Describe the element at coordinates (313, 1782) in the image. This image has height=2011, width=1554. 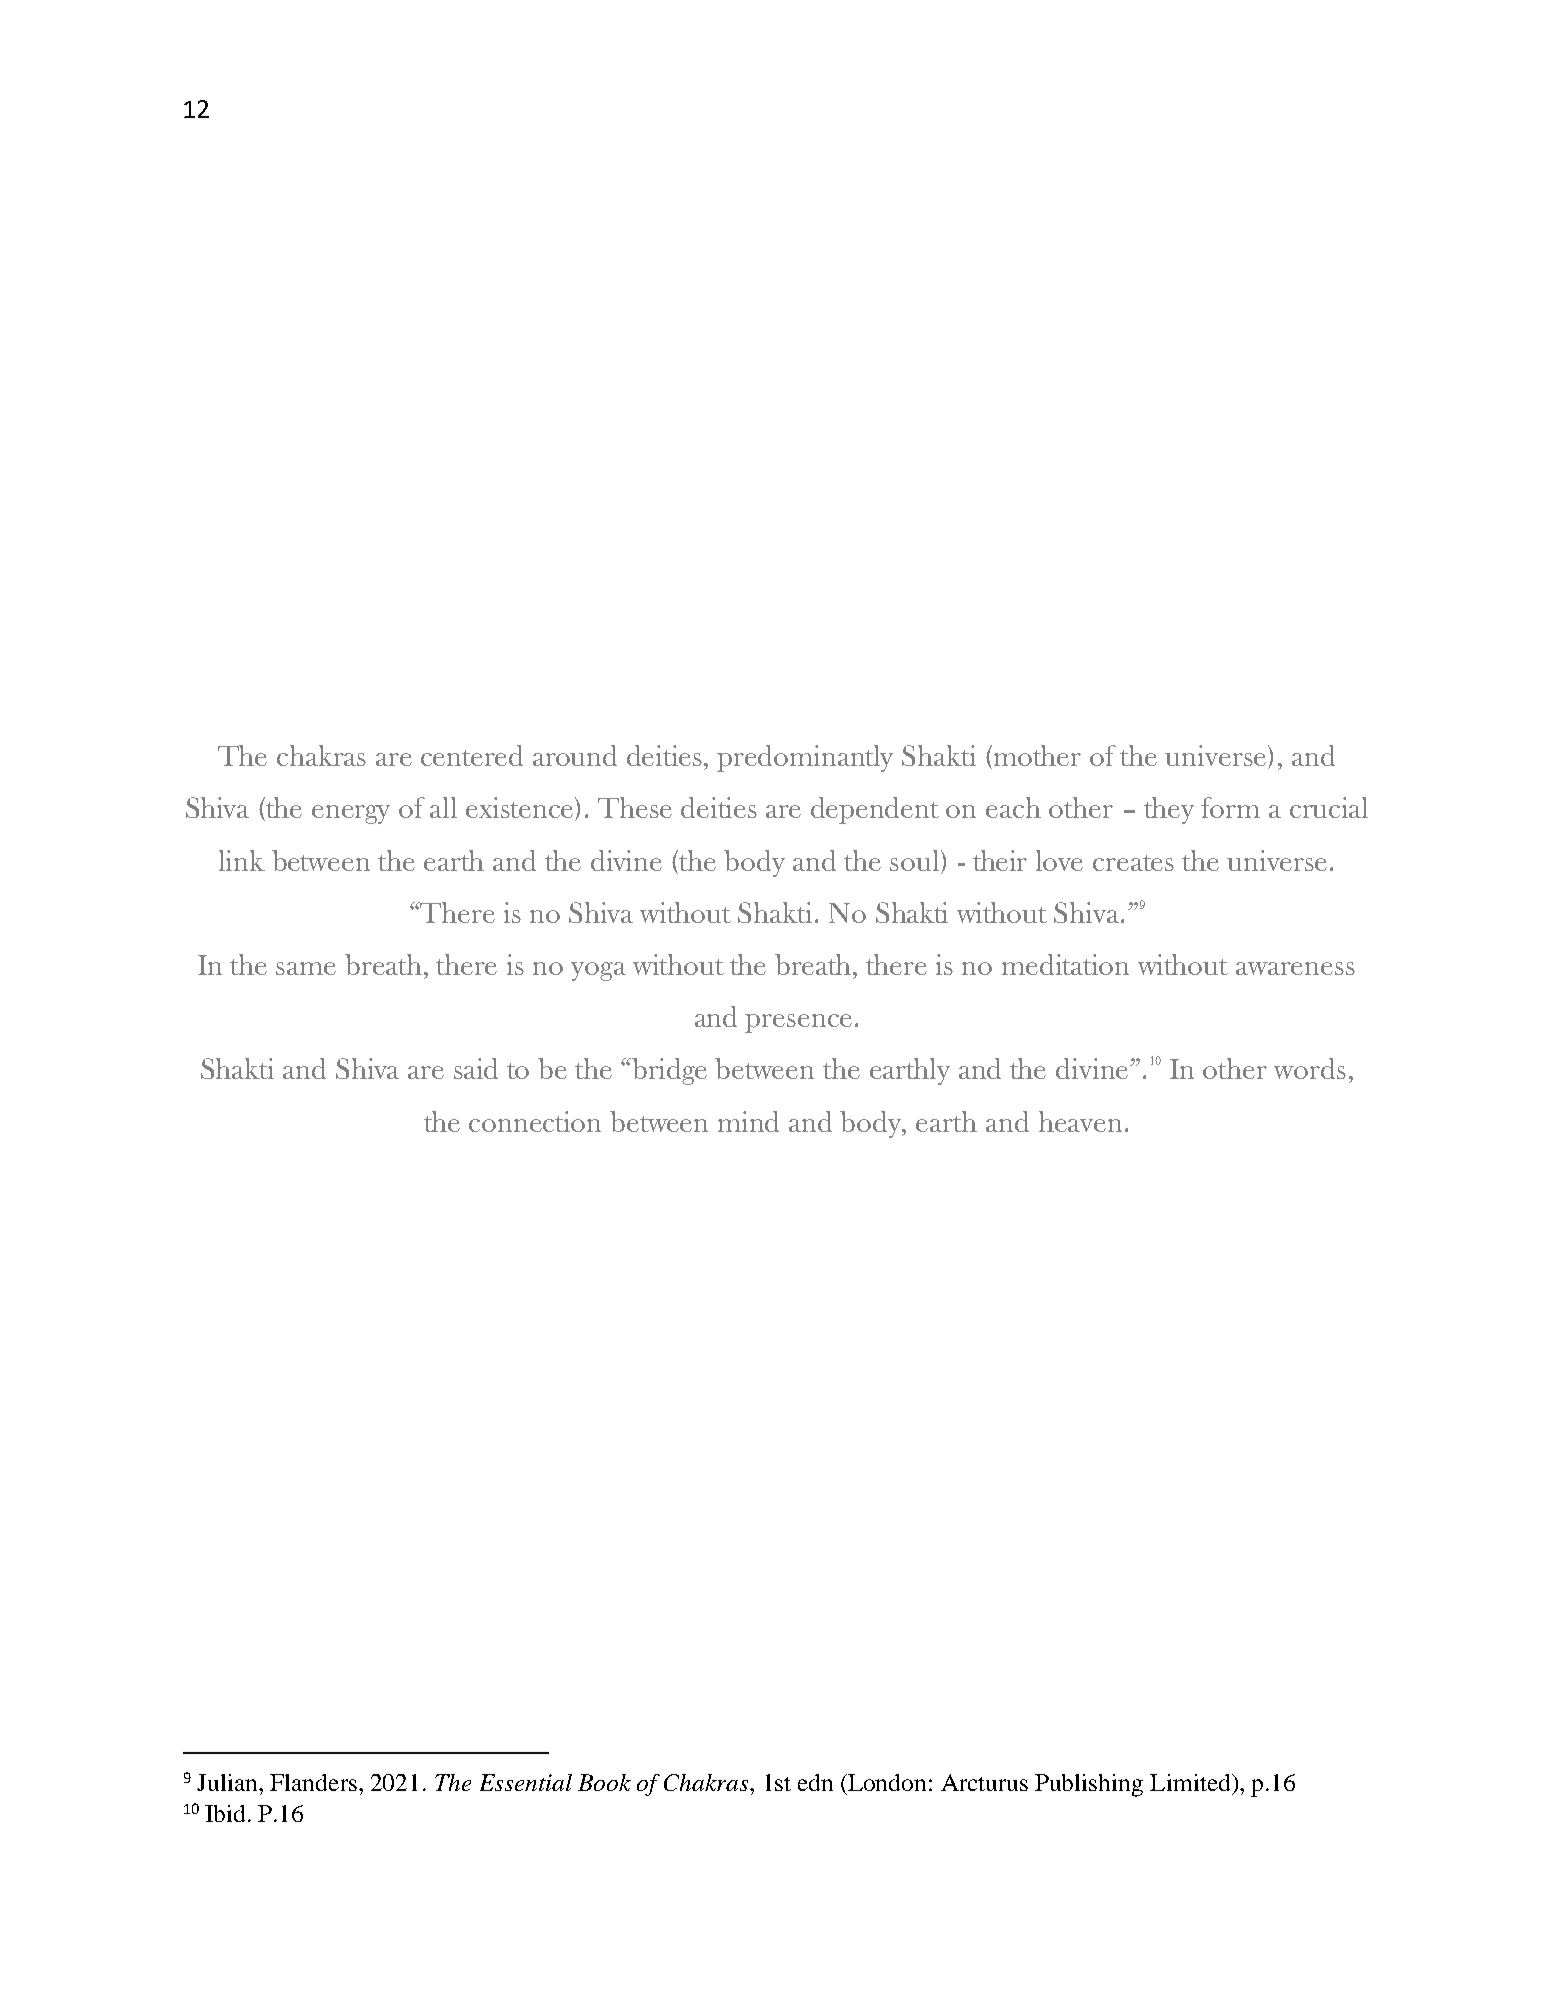
I see `Flanders` at that location.
